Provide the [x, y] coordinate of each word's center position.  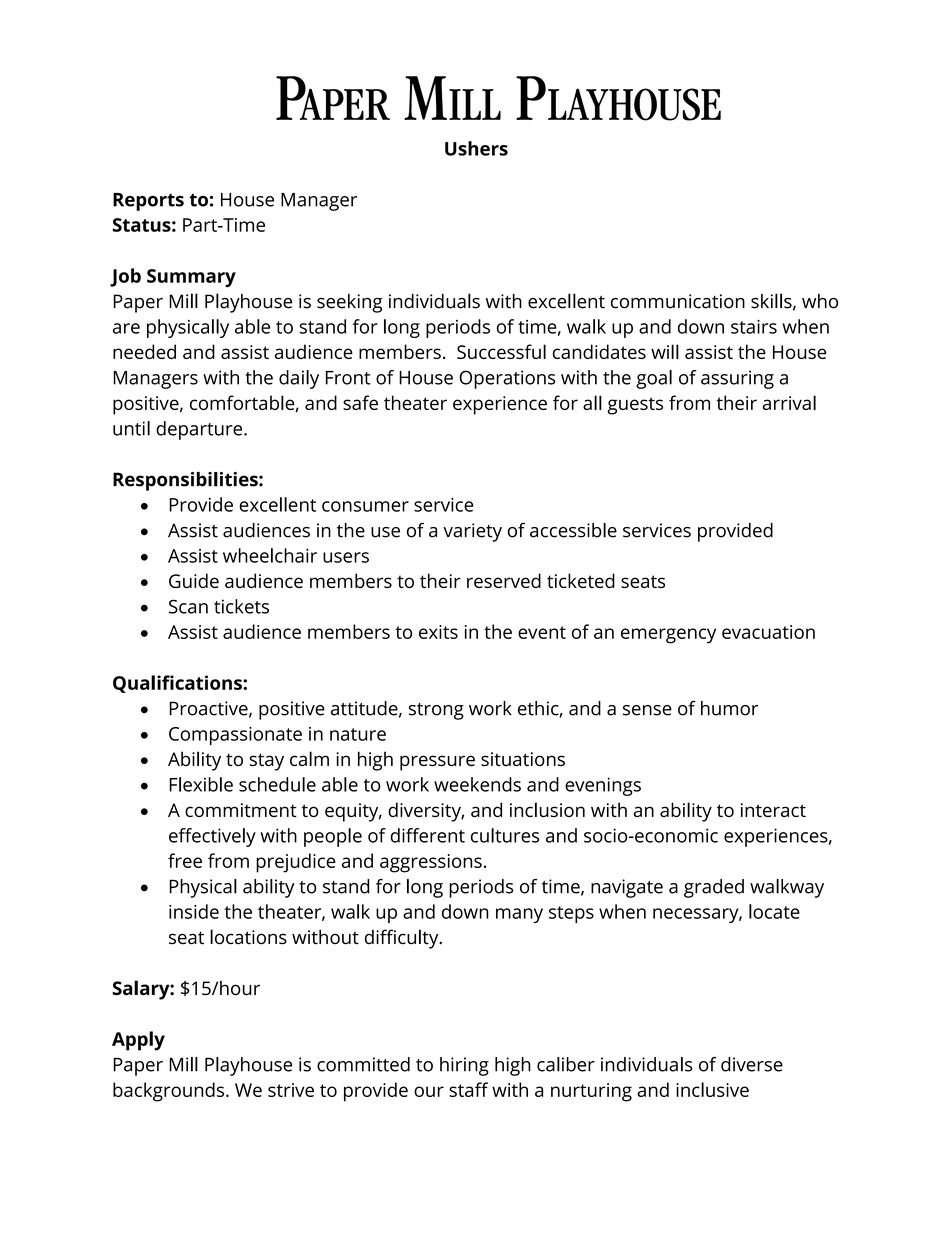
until [131, 428]
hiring [464, 1066]
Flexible [201, 784]
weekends [477, 784]
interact [773, 810]
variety [472, 532]
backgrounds [168, 1092]
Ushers [476, 148]
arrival [789, 402]
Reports [148, 202]
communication [678, 301]
